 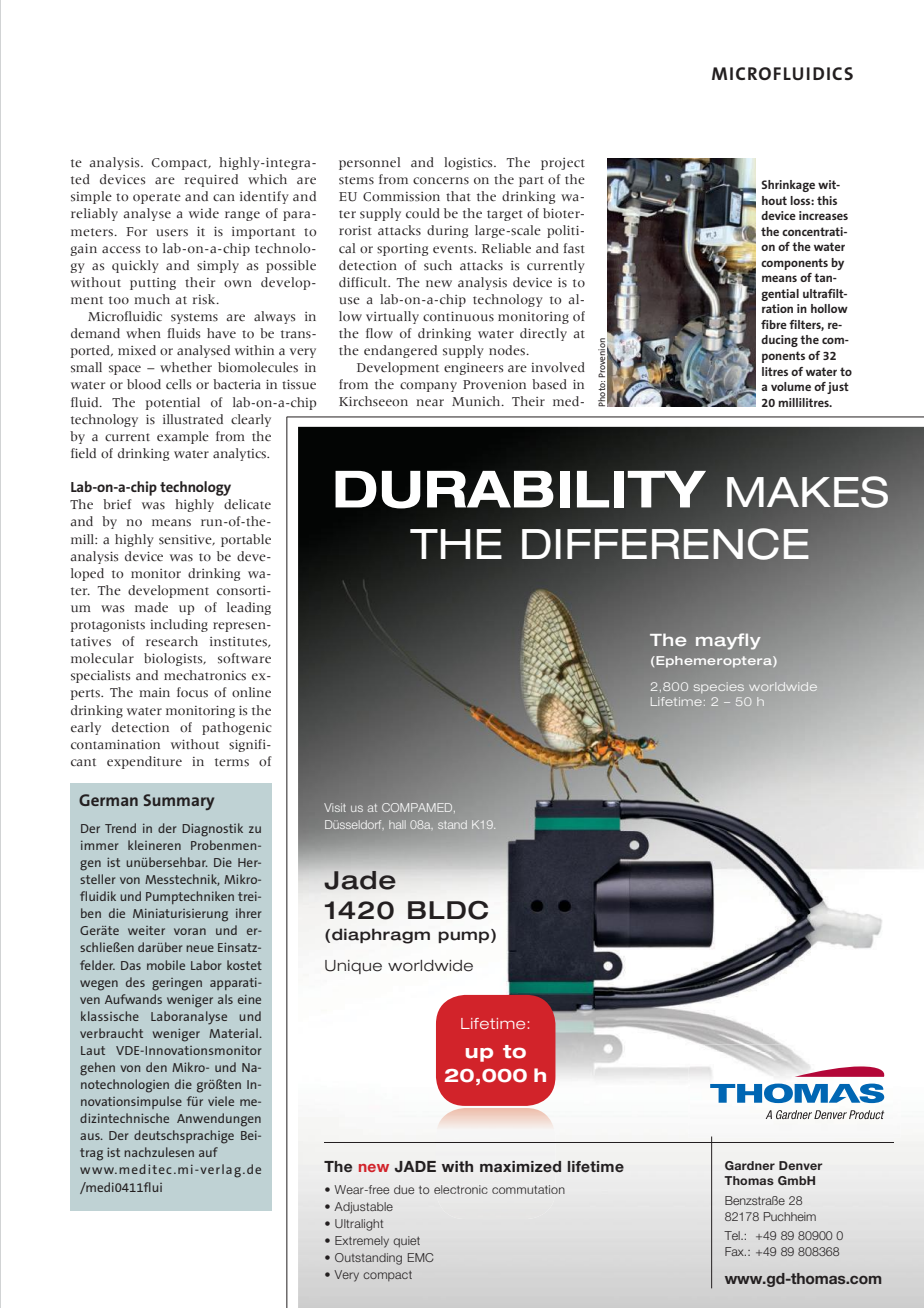 I want to click on als, so click(x=225, y=999).
